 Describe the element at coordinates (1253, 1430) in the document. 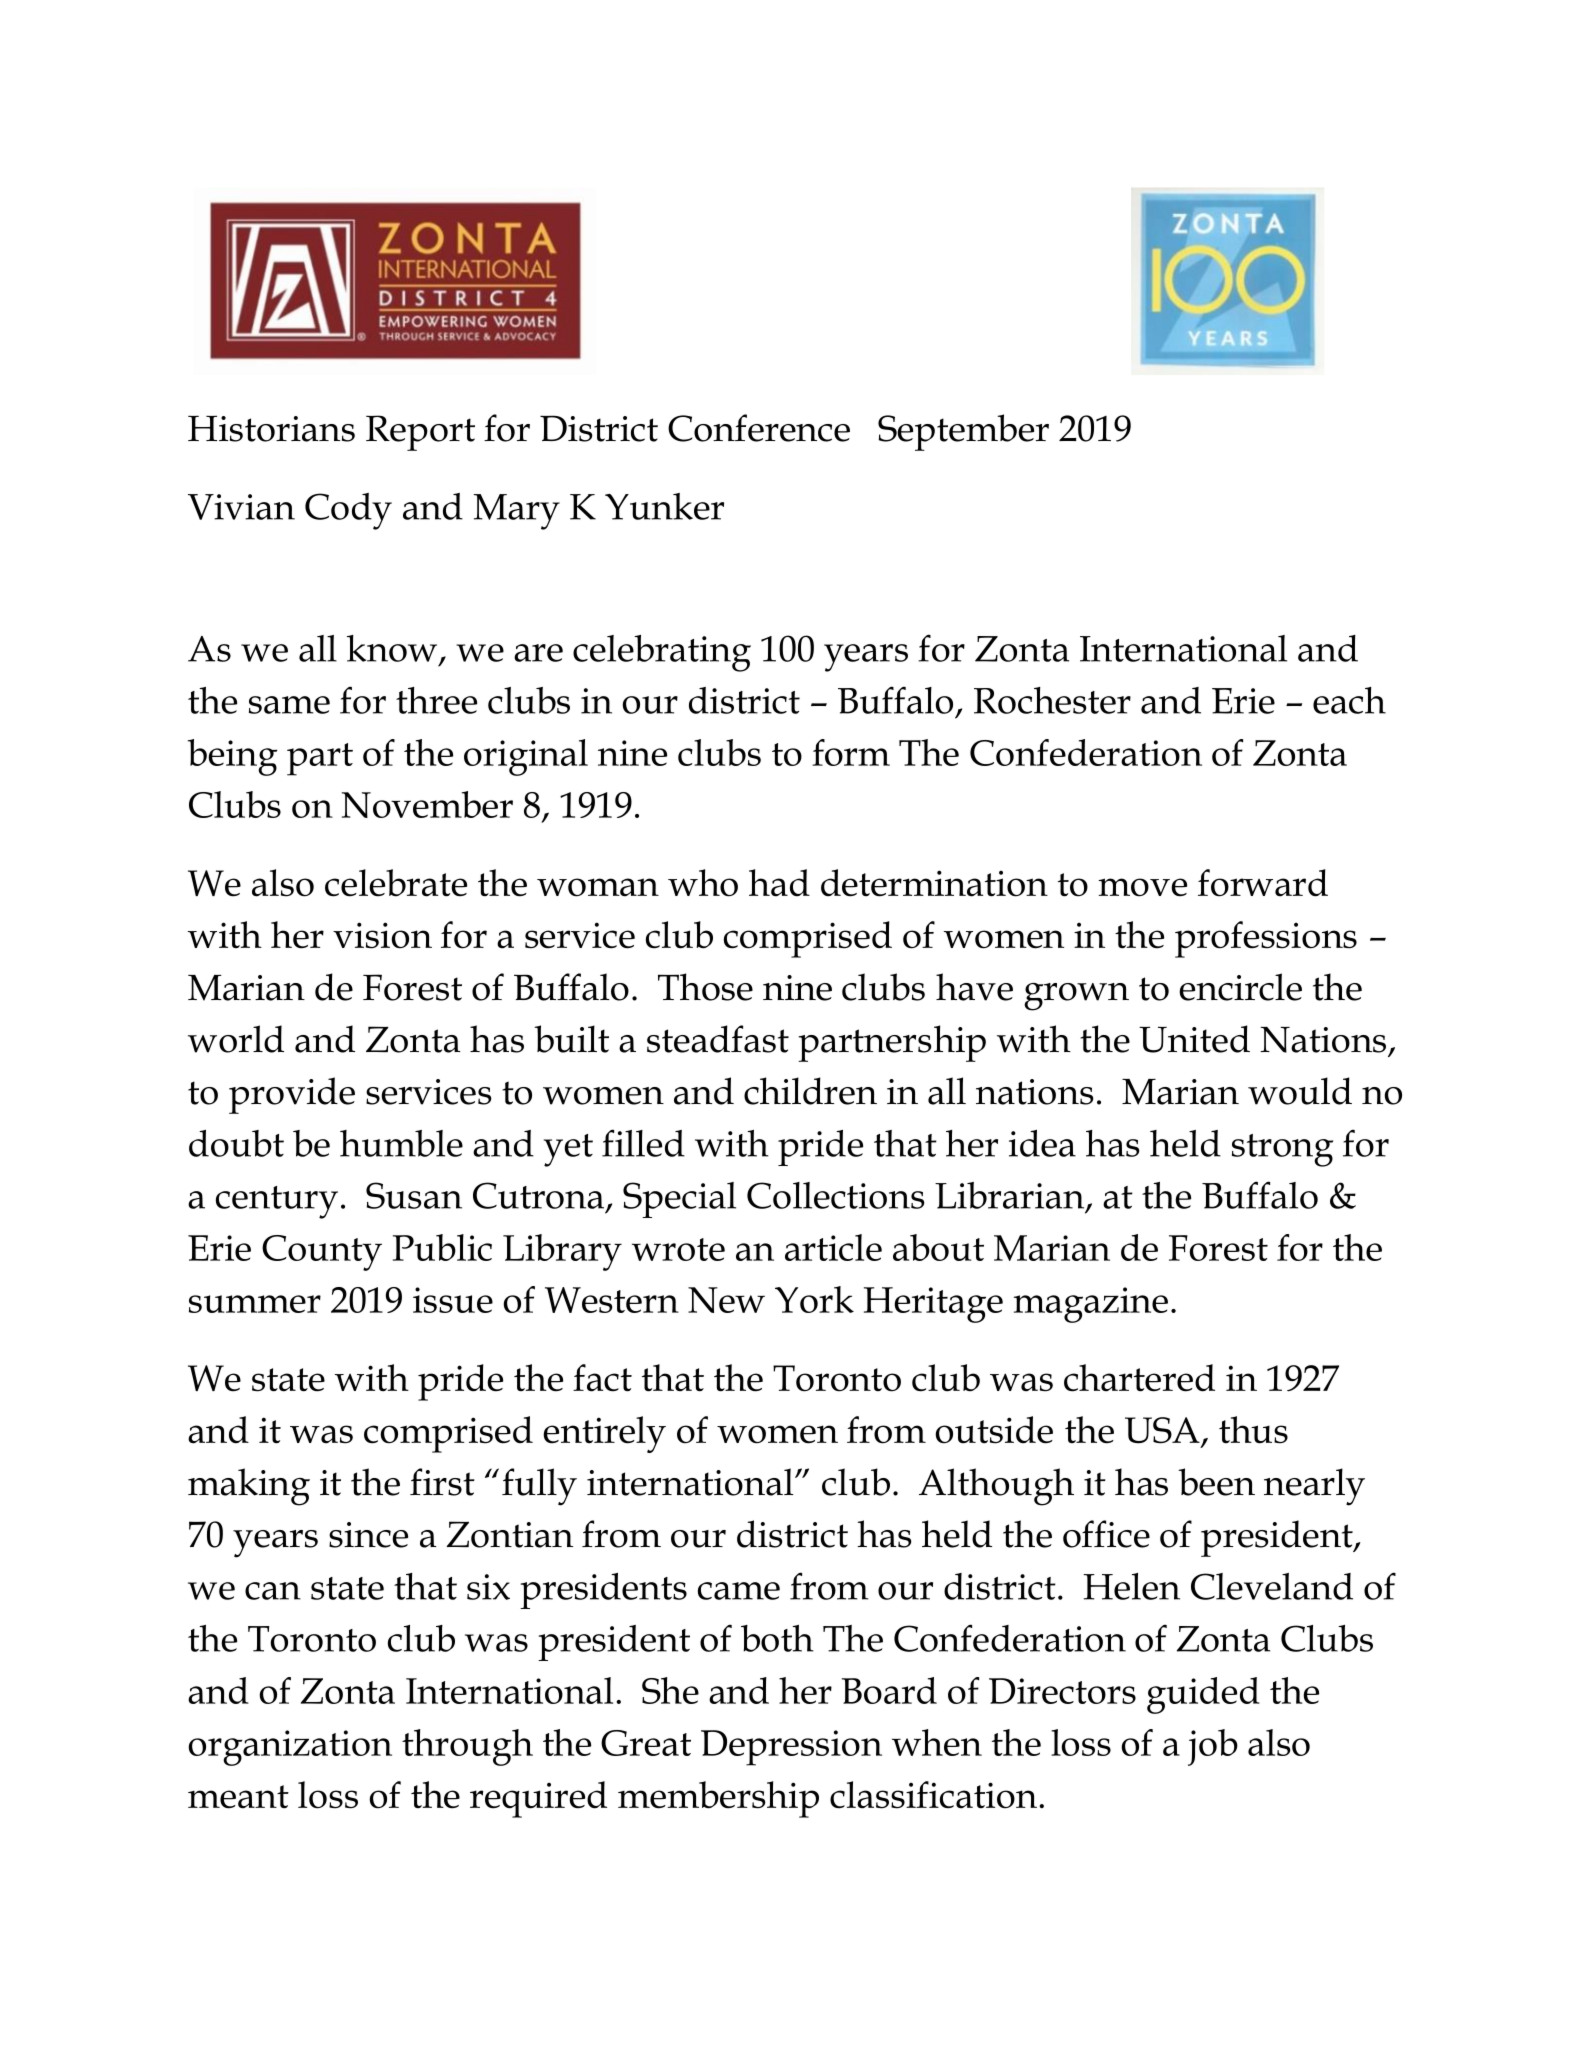

I see `thus` at that location.
